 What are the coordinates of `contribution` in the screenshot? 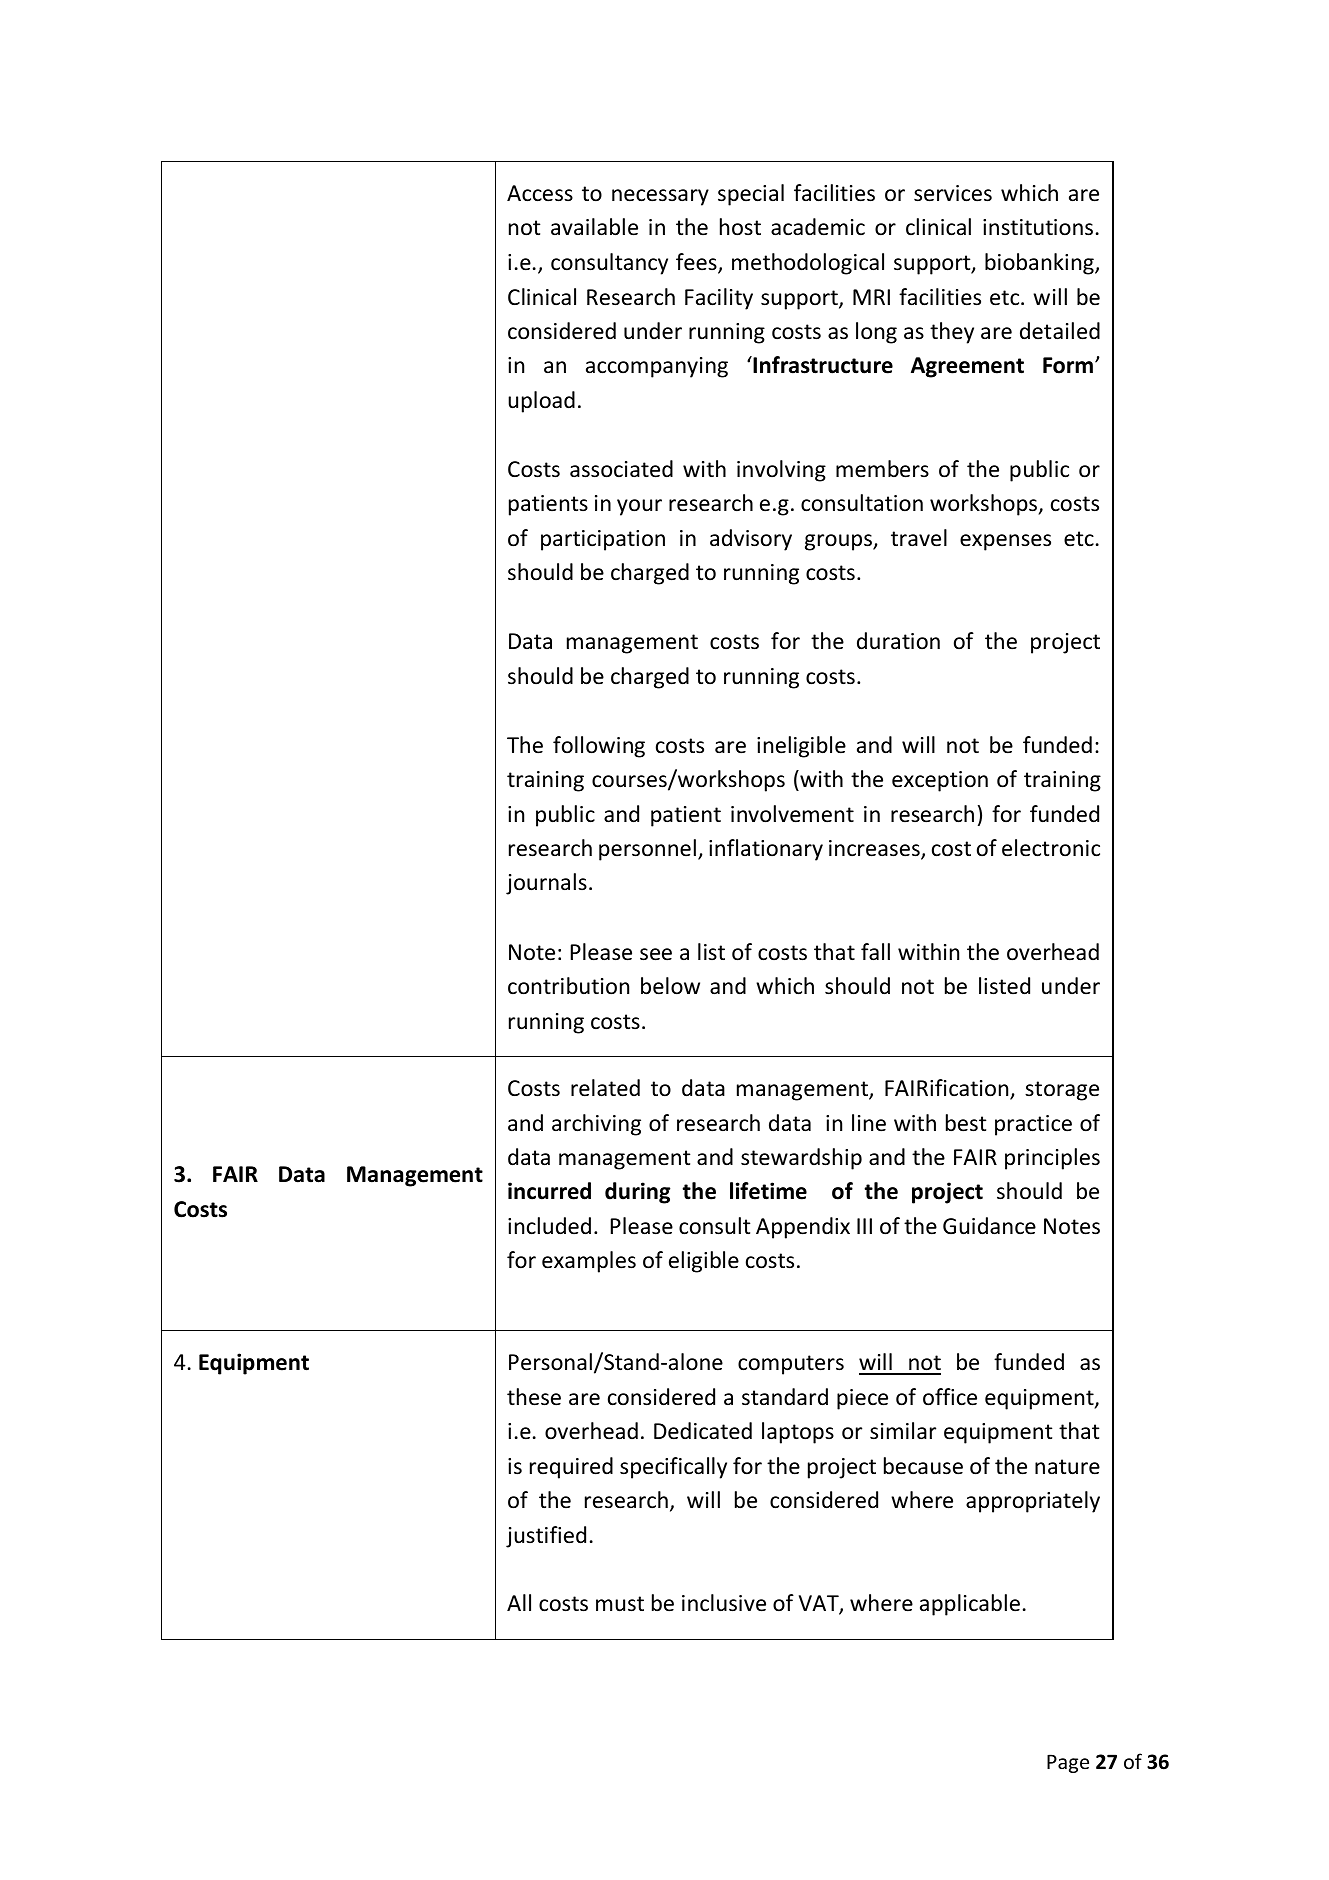 It's located at (568, 986).
